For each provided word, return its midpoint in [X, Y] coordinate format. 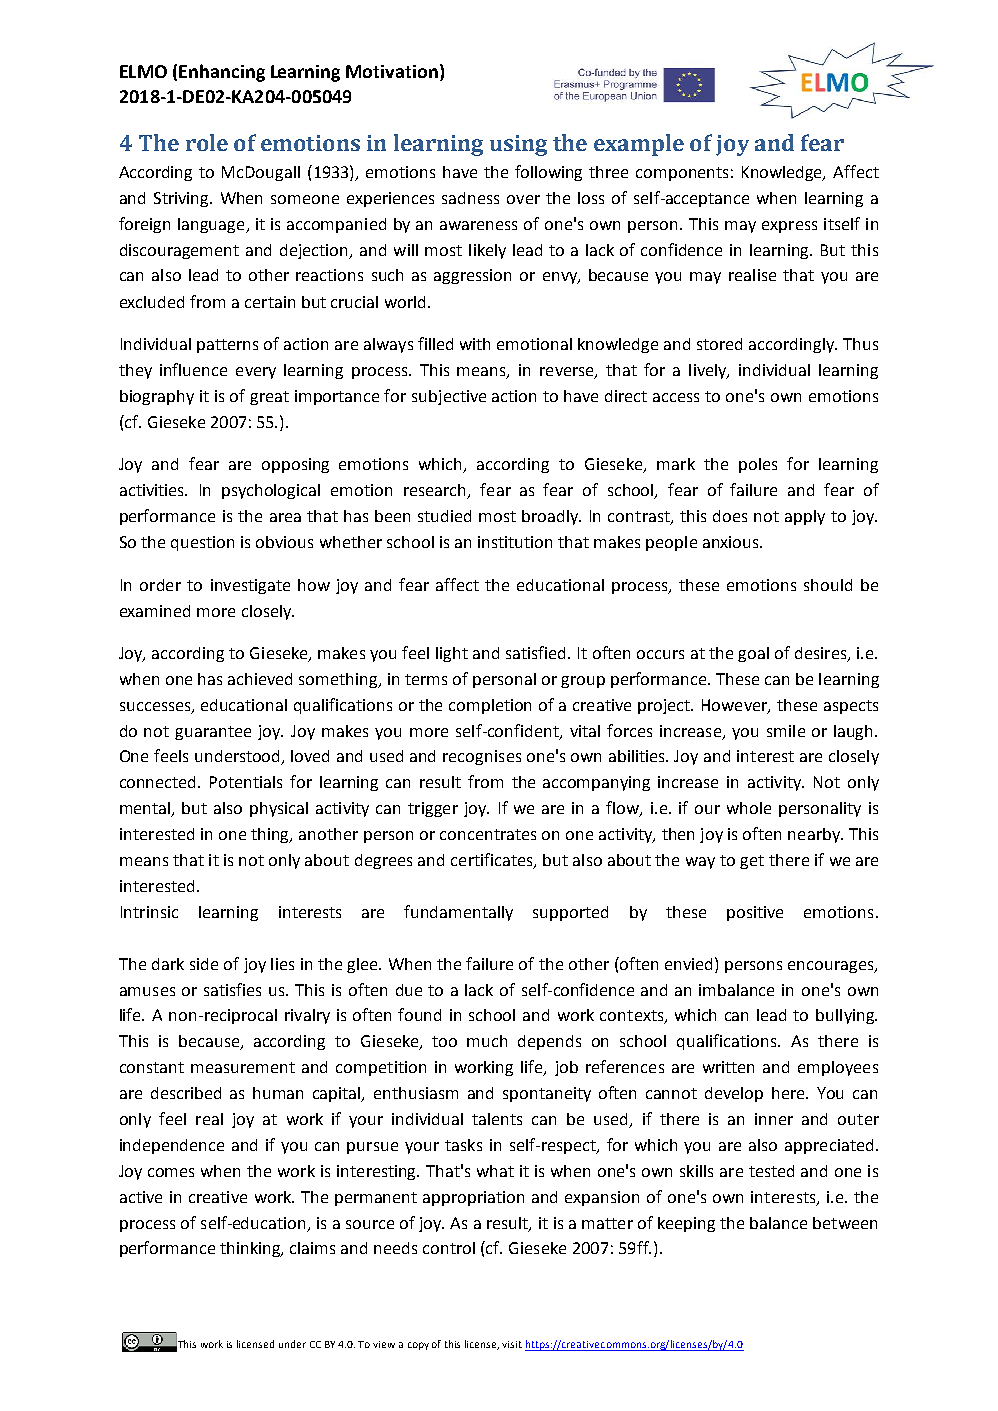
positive [755, 913]
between [845, 1223]
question [202, 543]
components [682, 174]
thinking [251, 1249]
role [207, 142]
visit [512, 1344]
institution [515, 542]
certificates [493, 861]
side [204, 964]
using [518, 145]
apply [805, 517]
